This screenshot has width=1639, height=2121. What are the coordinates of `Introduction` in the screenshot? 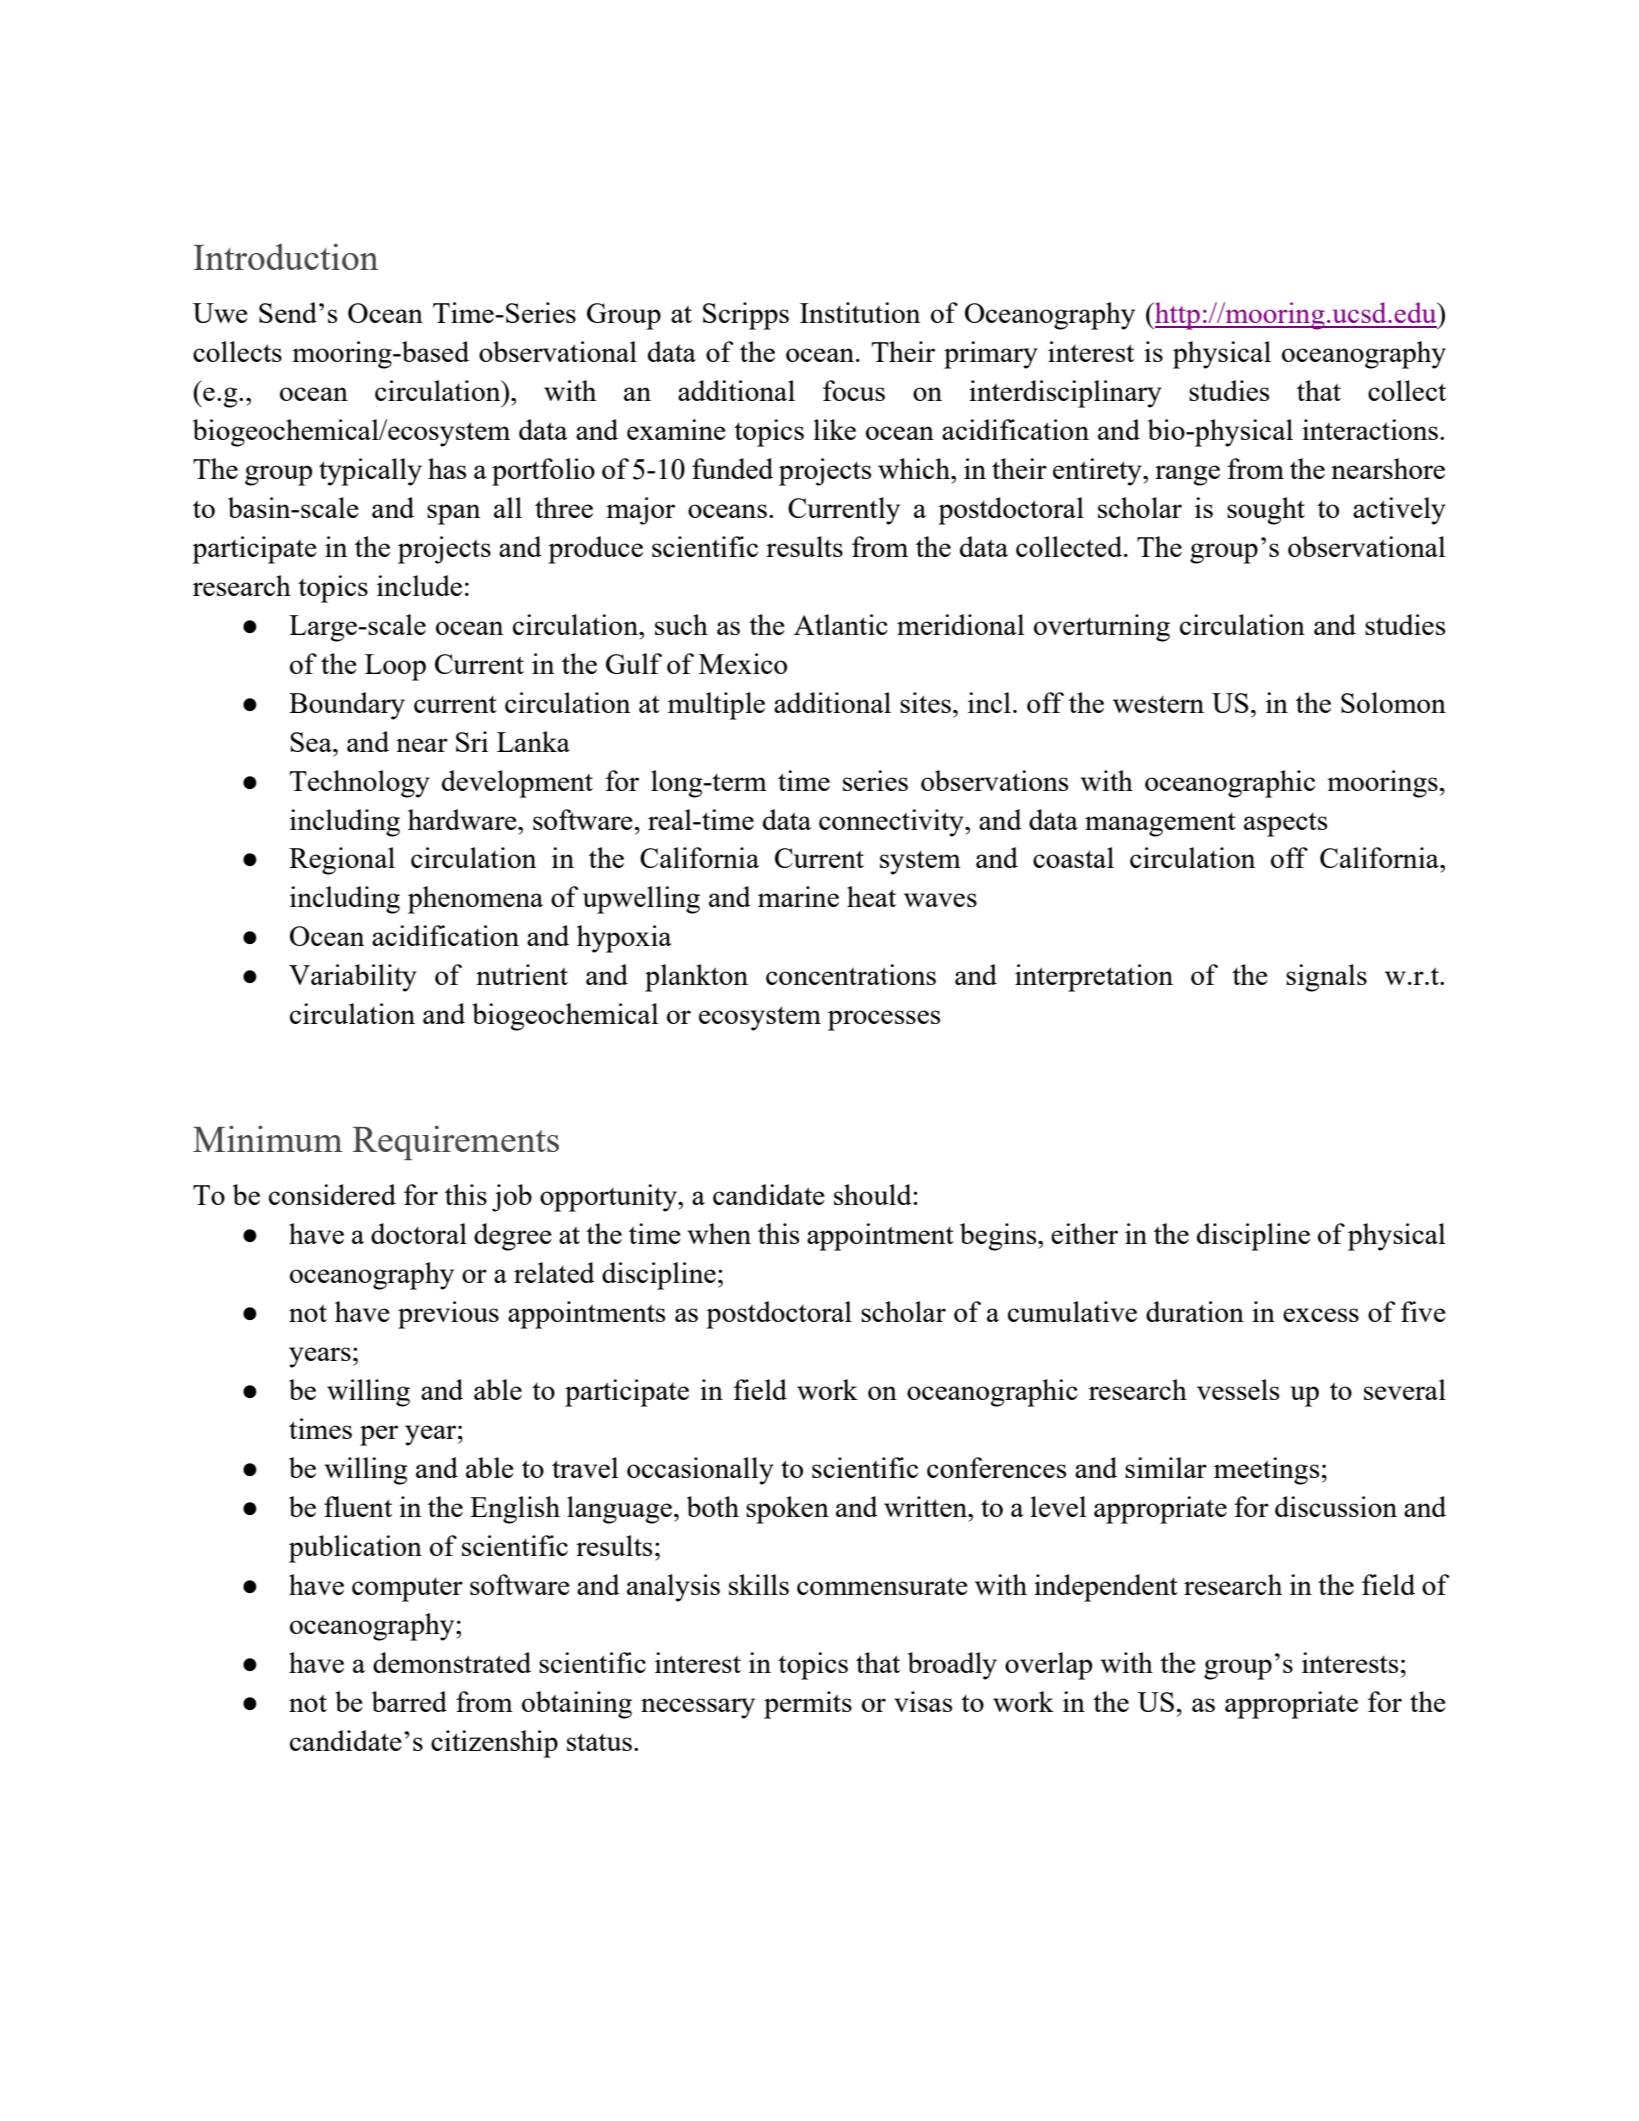 It's located at (285, 256).
